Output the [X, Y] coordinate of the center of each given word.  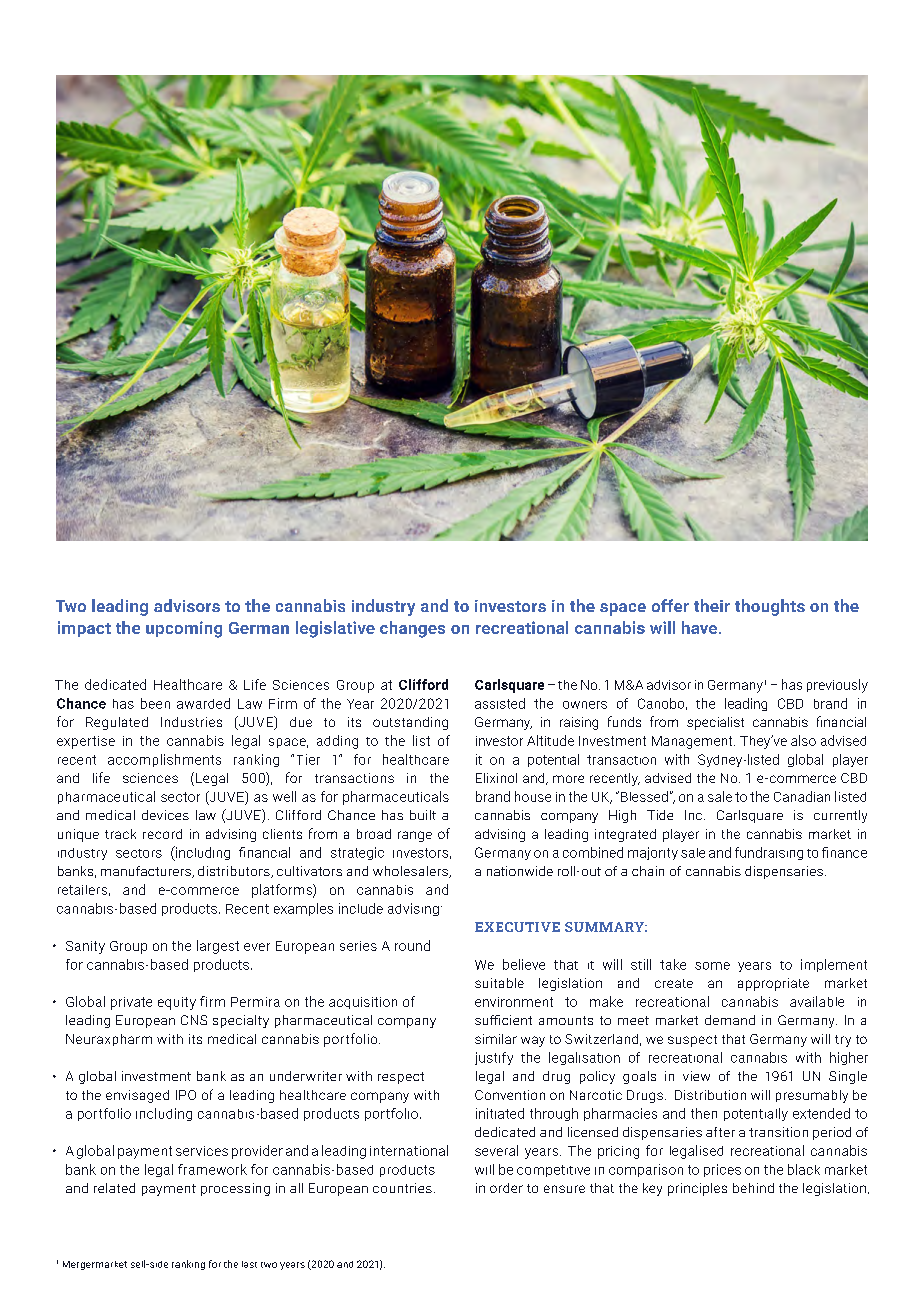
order [506, 1188]
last [249, 1264]
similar [496, 1039]
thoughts [770, 607]
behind [753, 1188]
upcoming [184, 629]
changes [412, 629]
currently [840, 816]
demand [730, 1020]
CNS [194, 1020]
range [415, 836]
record [162, 834]
